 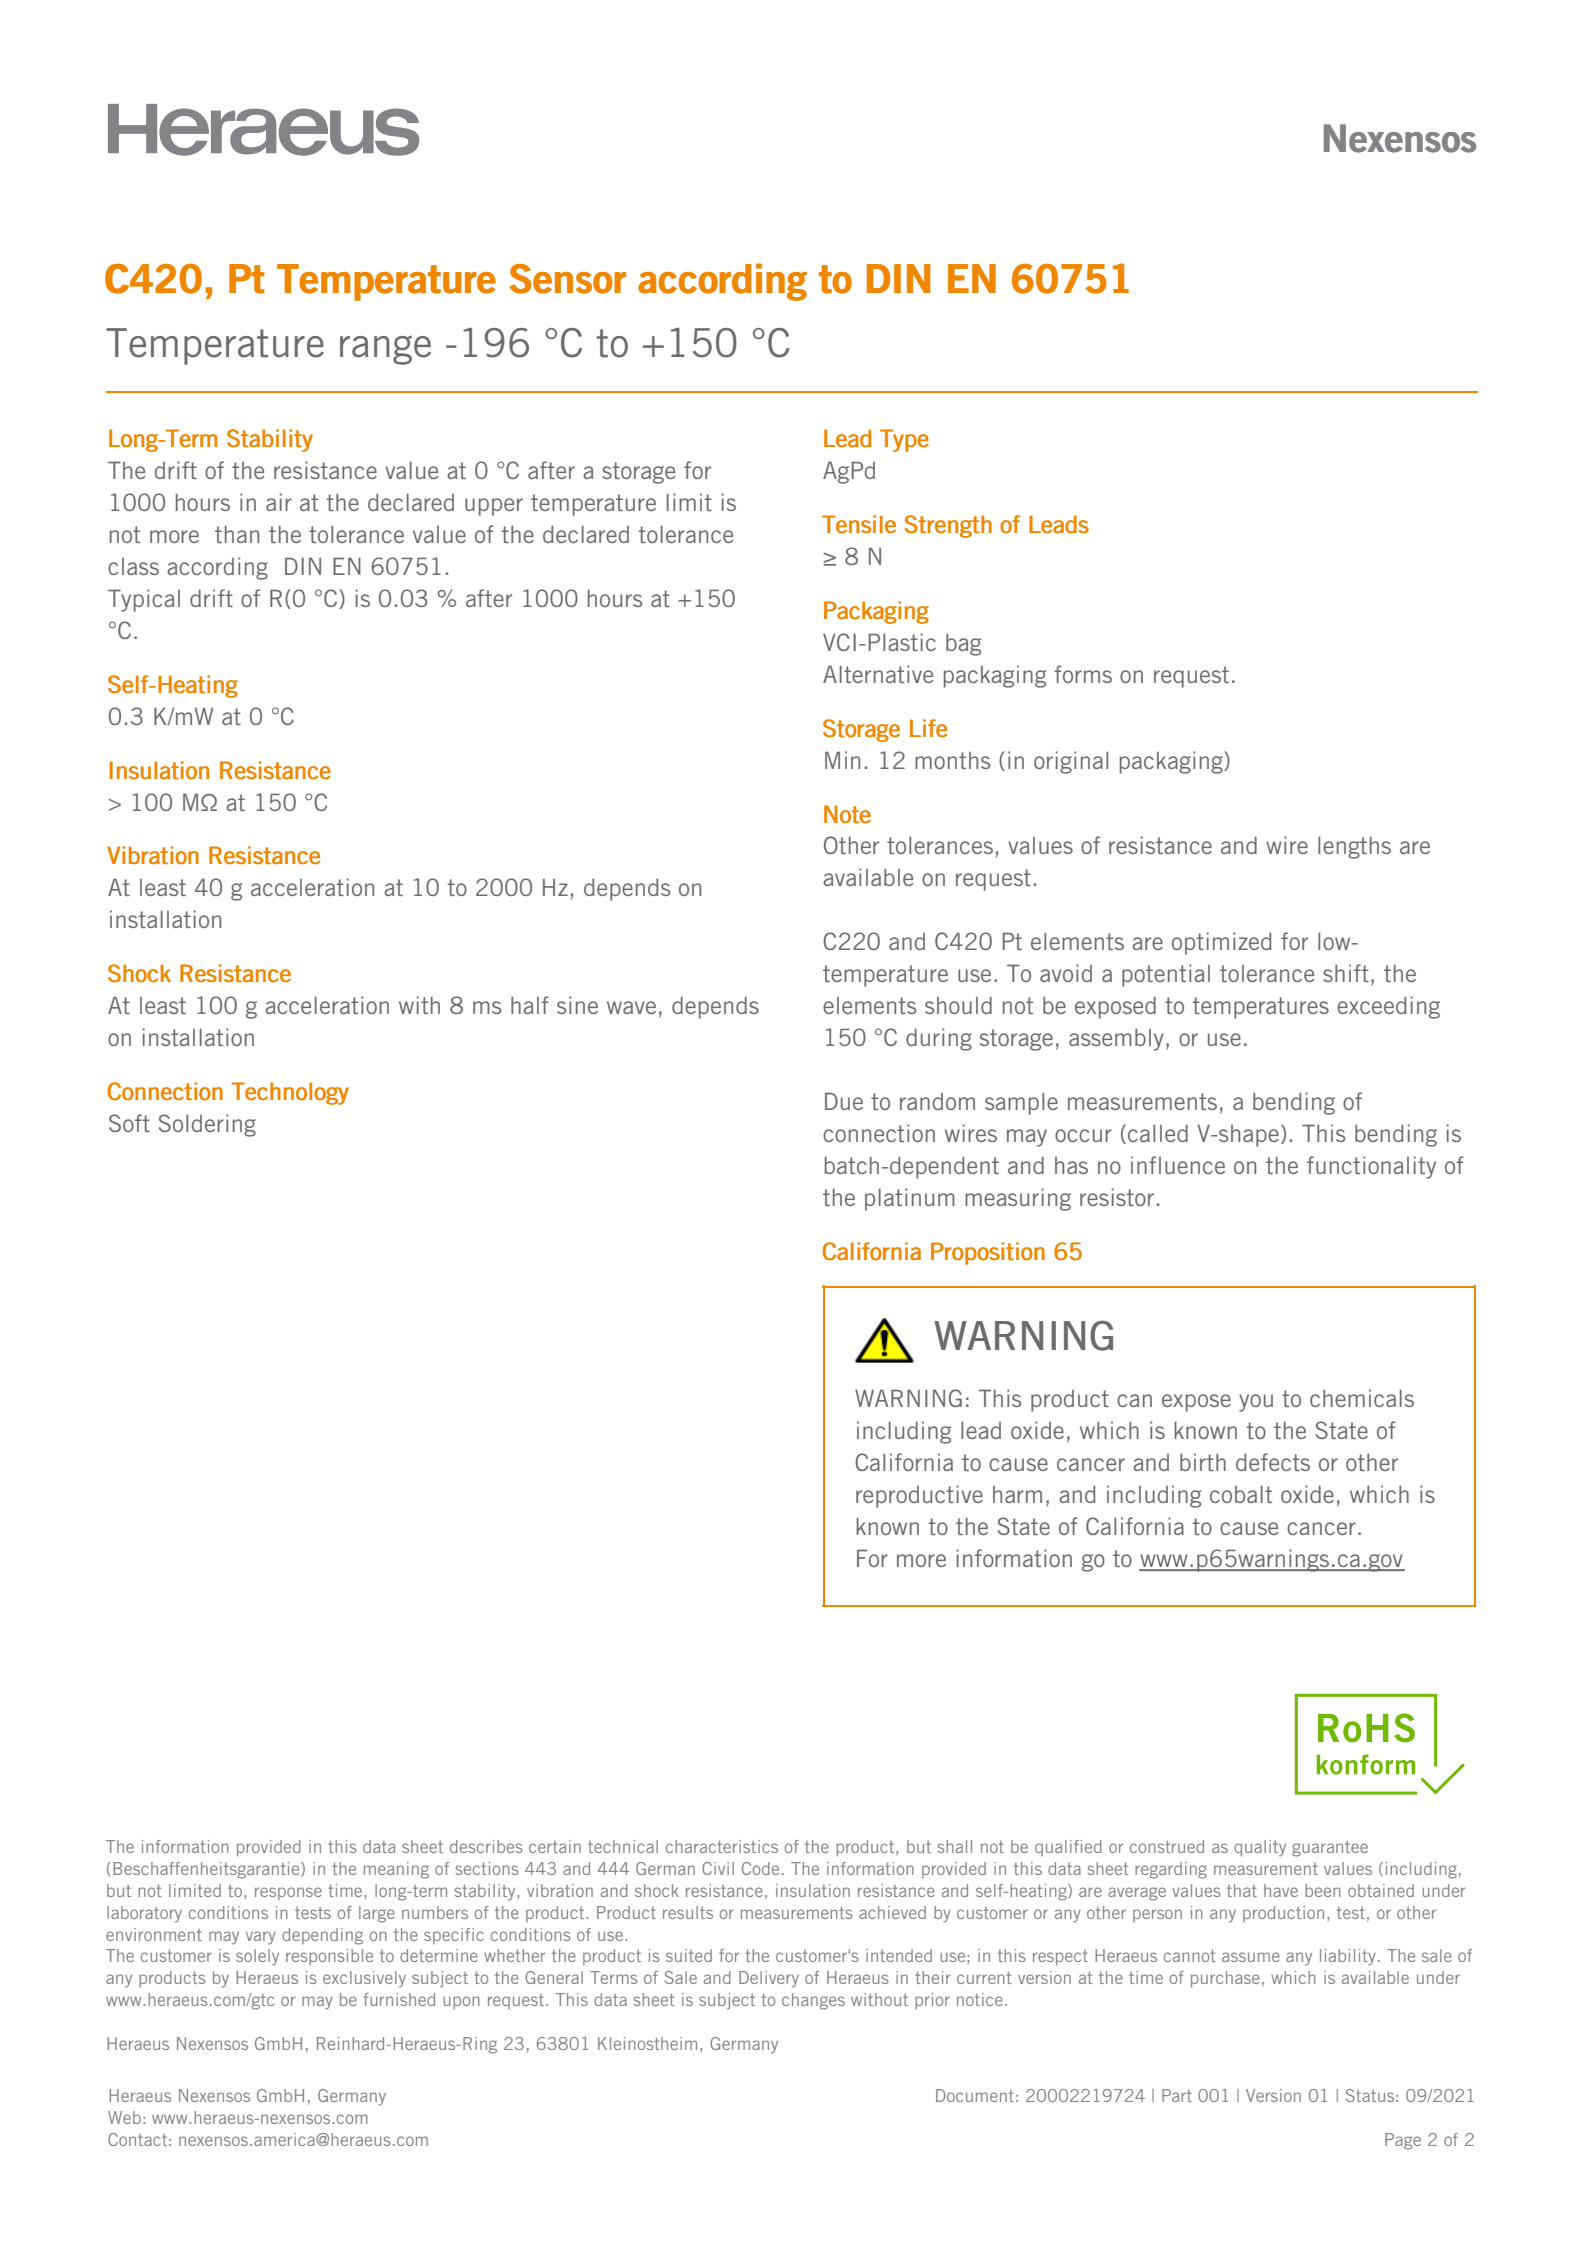 I want to click on Typical, so click(x=144, y=600).
